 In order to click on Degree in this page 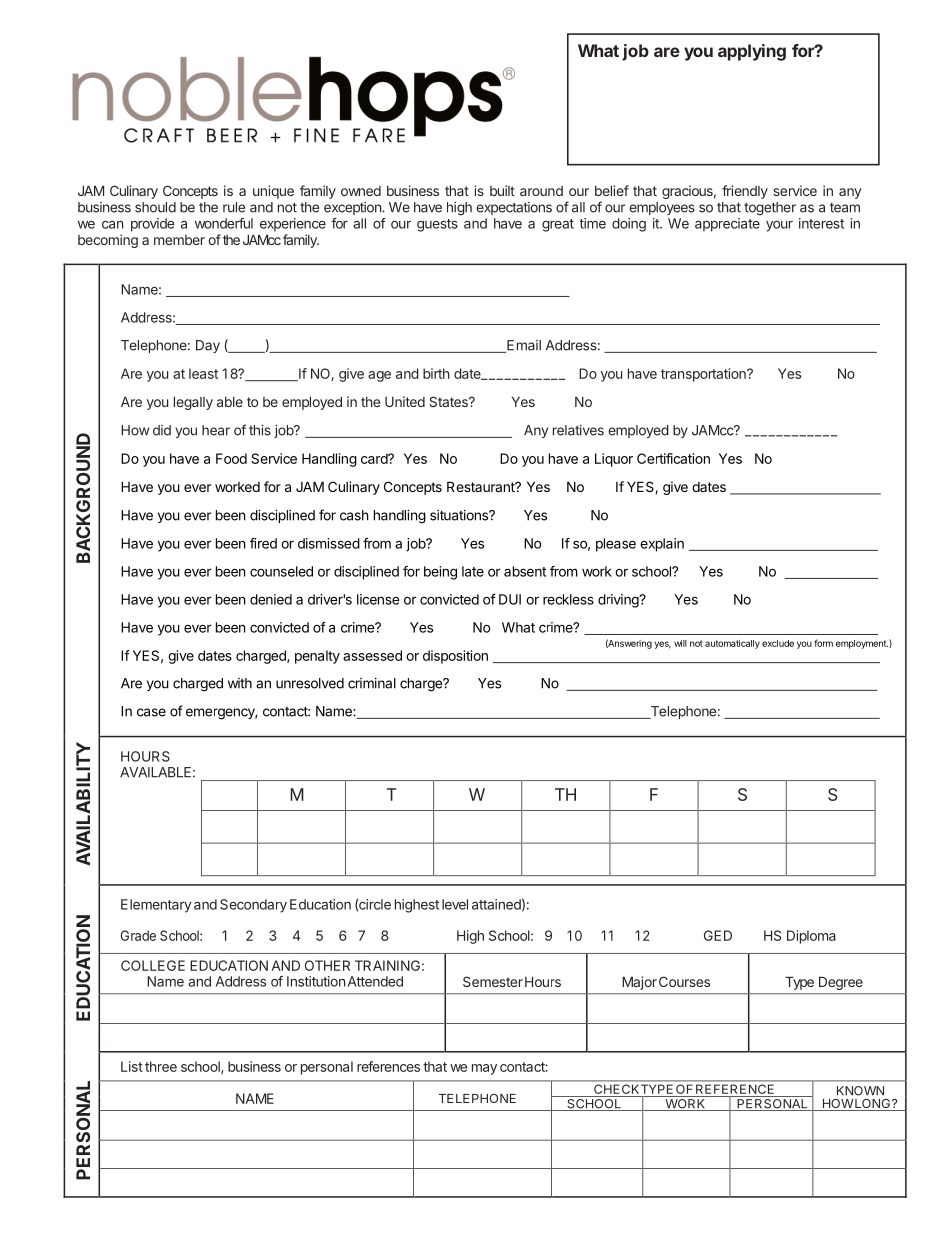, I will do `click(841, 983)`.
